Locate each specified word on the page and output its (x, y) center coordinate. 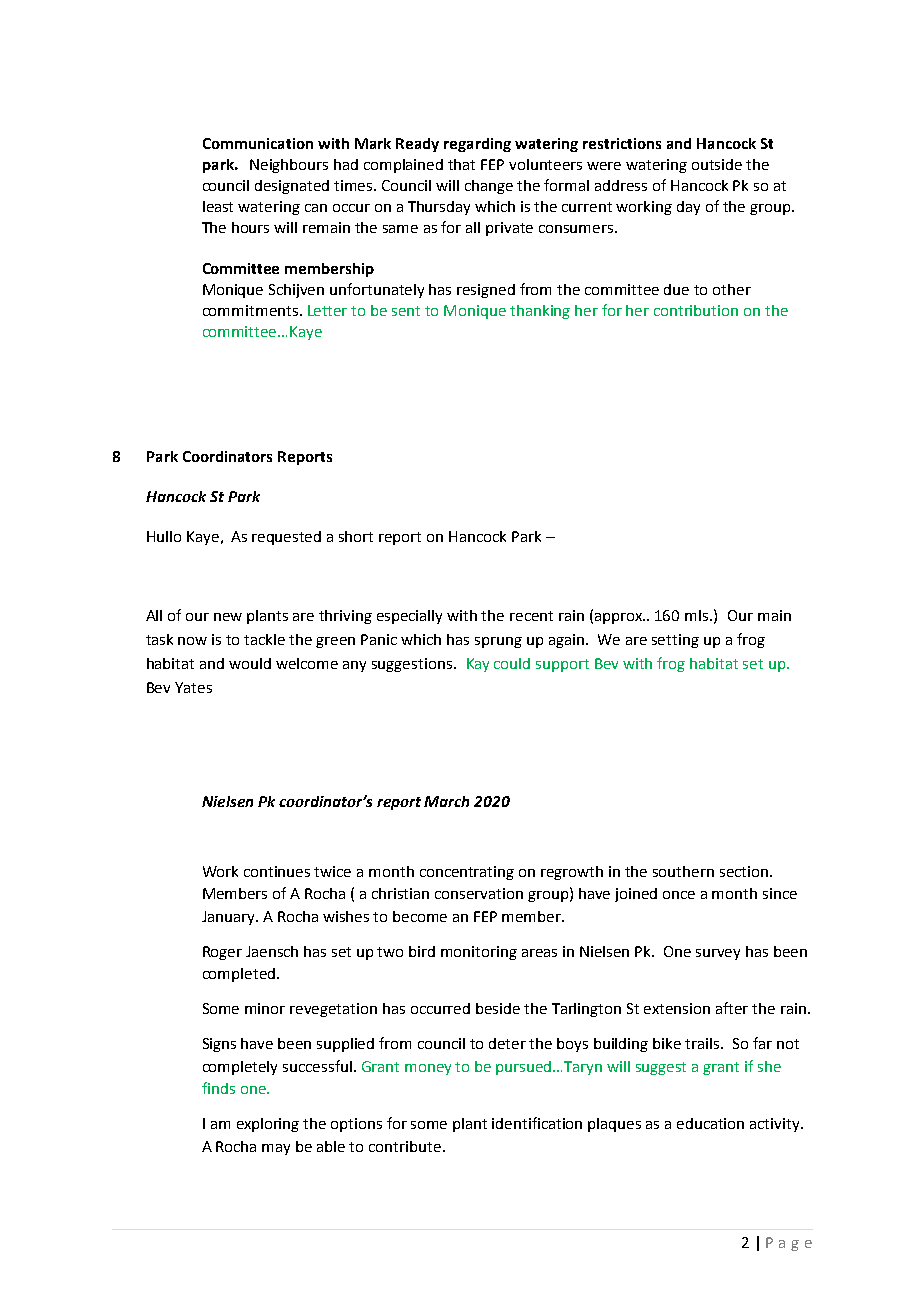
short (356, 536)
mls (698, 615)
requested (286, 538)
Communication (258, 143)
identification (537, 1123)
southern (683, 871)
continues (277, 871)
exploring (268, 1125)
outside (717, 164)
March (446, 801)
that (461, 164)
